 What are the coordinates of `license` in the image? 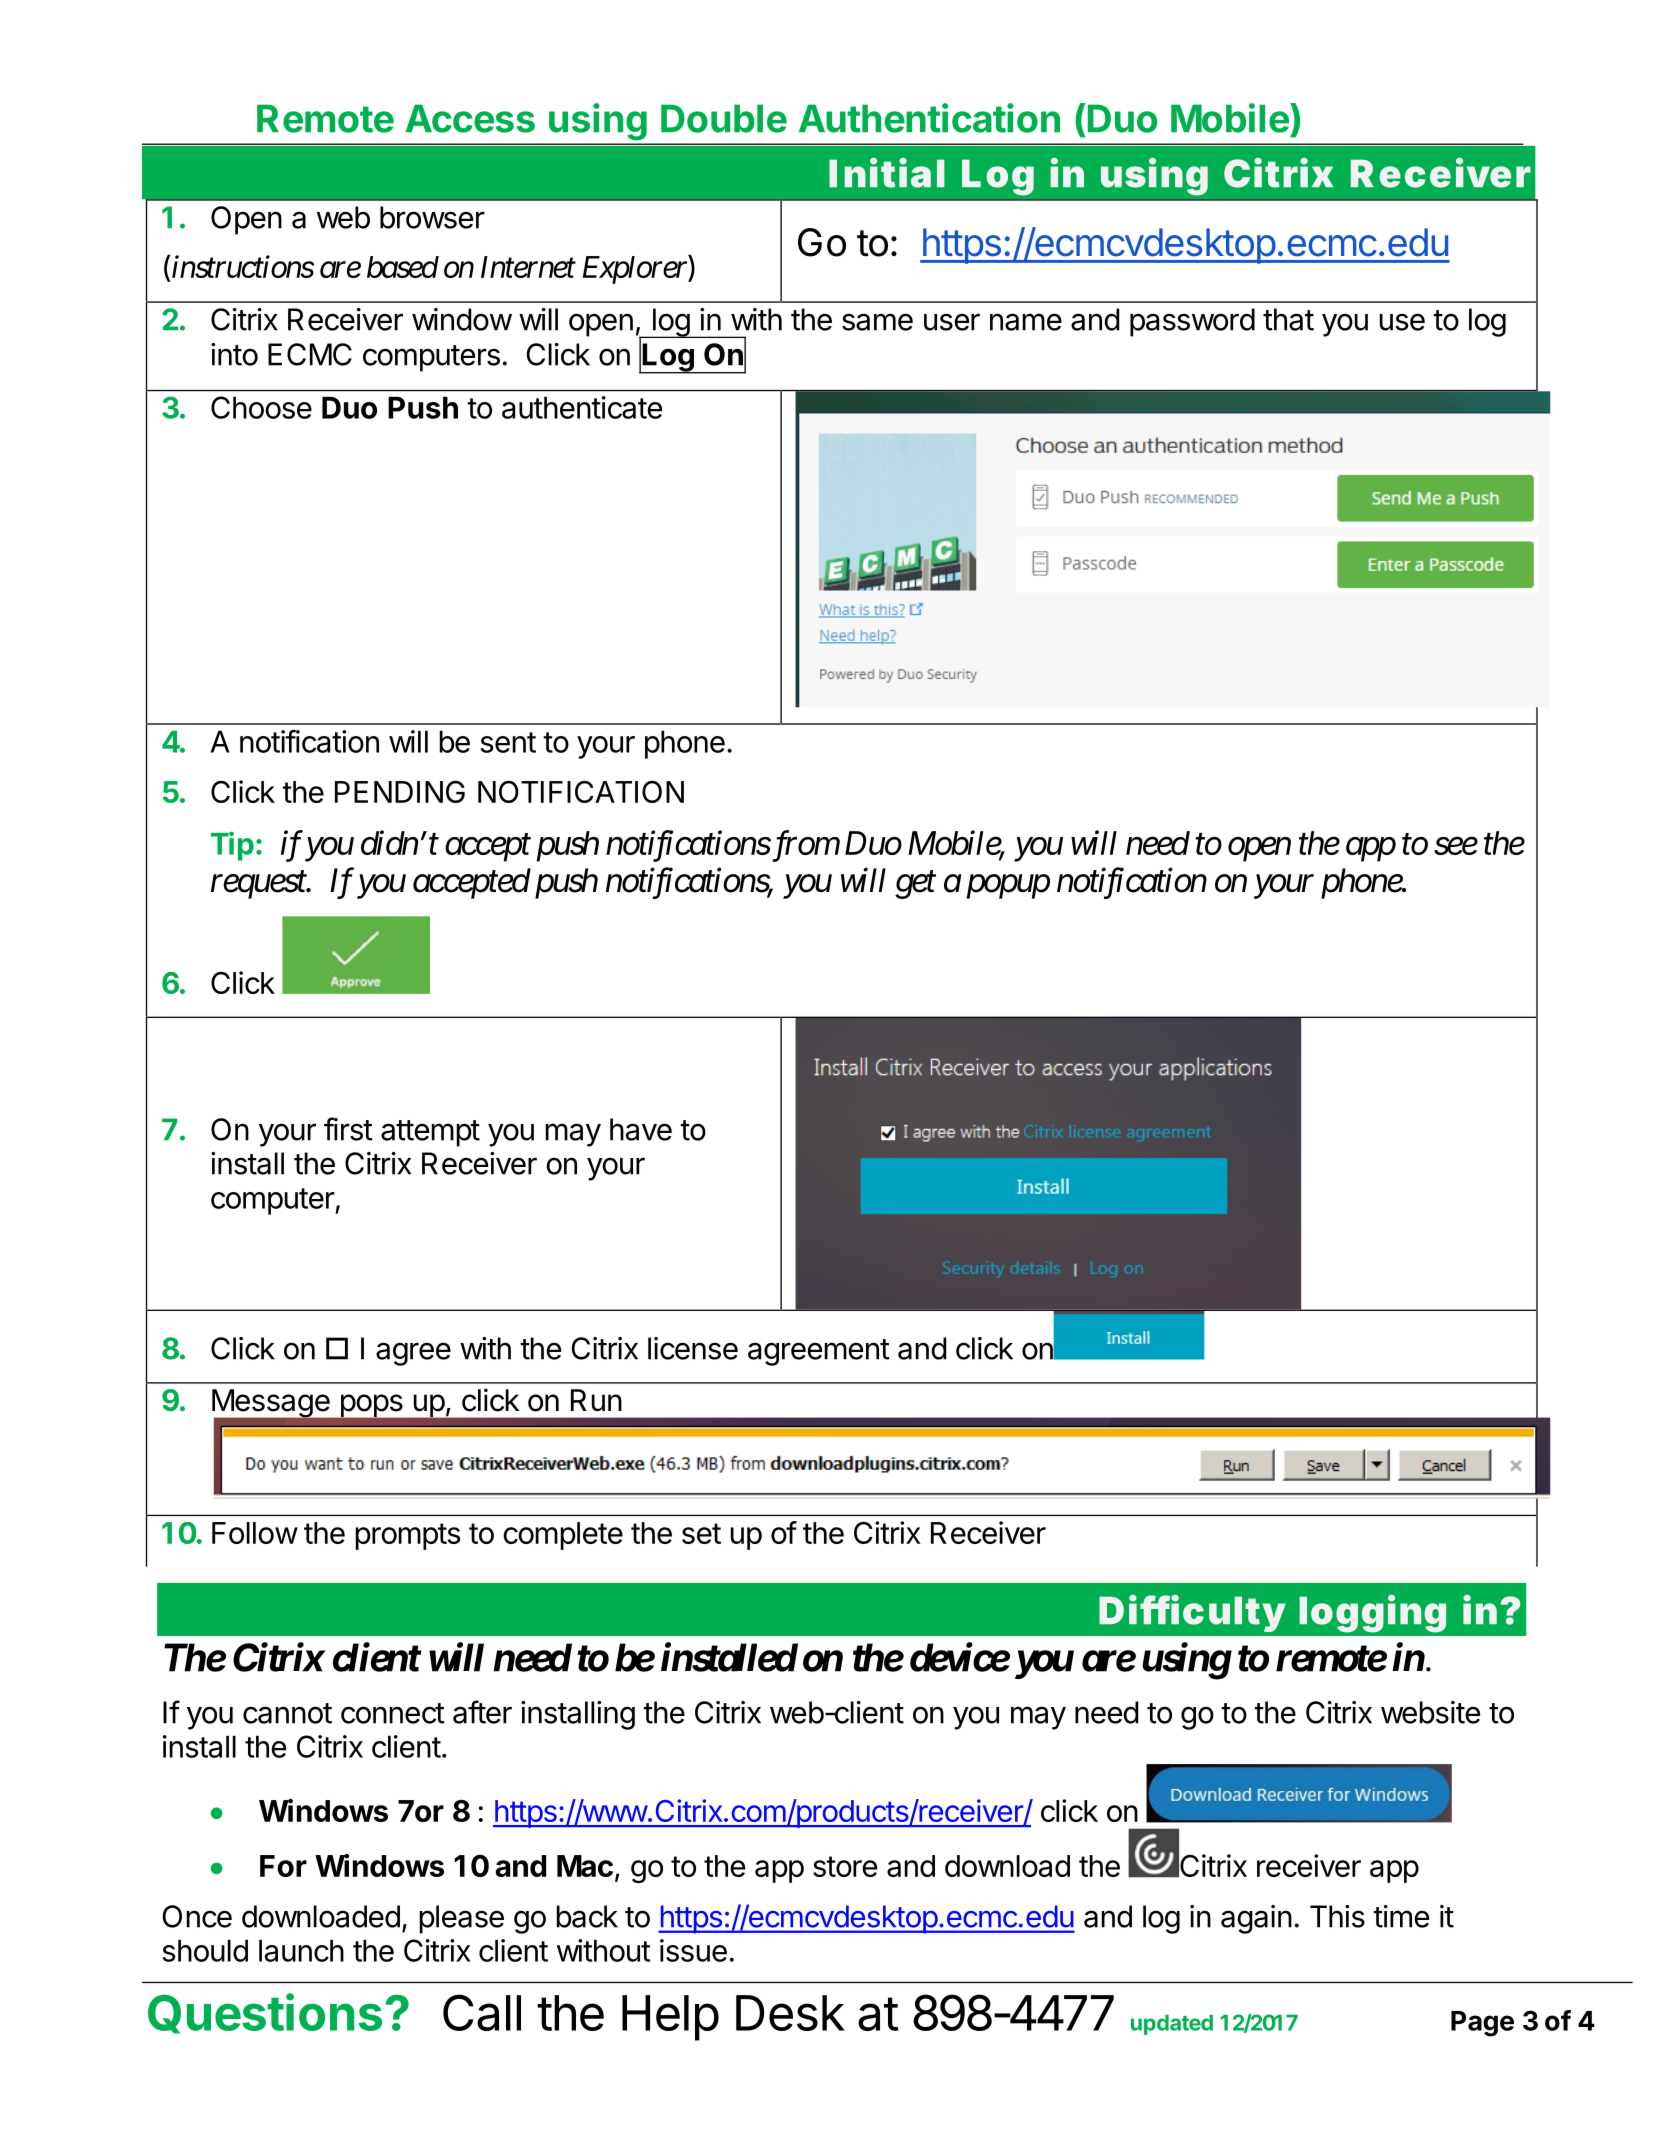 It's located at (693, 1348).
